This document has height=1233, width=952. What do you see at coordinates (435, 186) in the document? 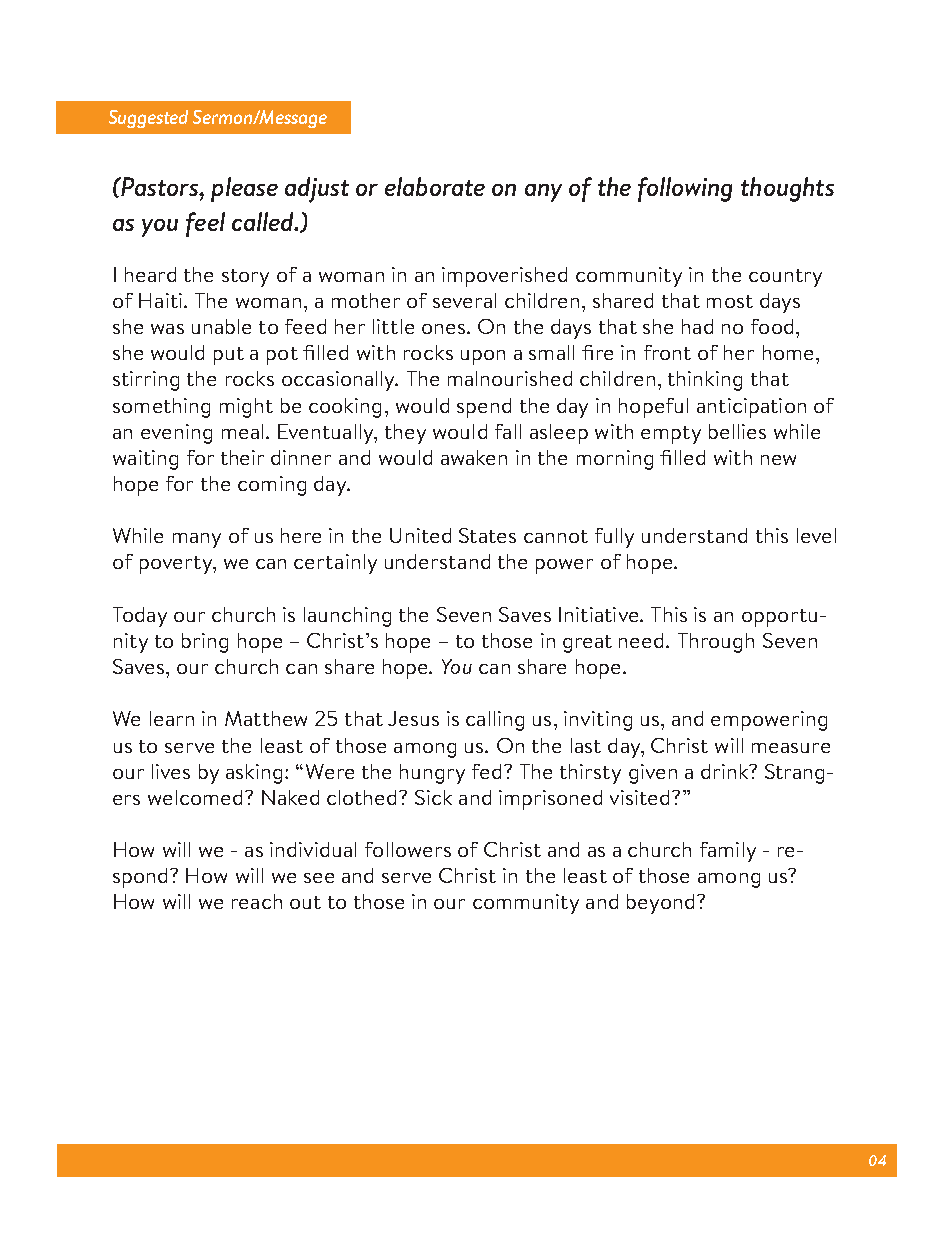
I see `elaborate` at bounding box center [435, 186].
